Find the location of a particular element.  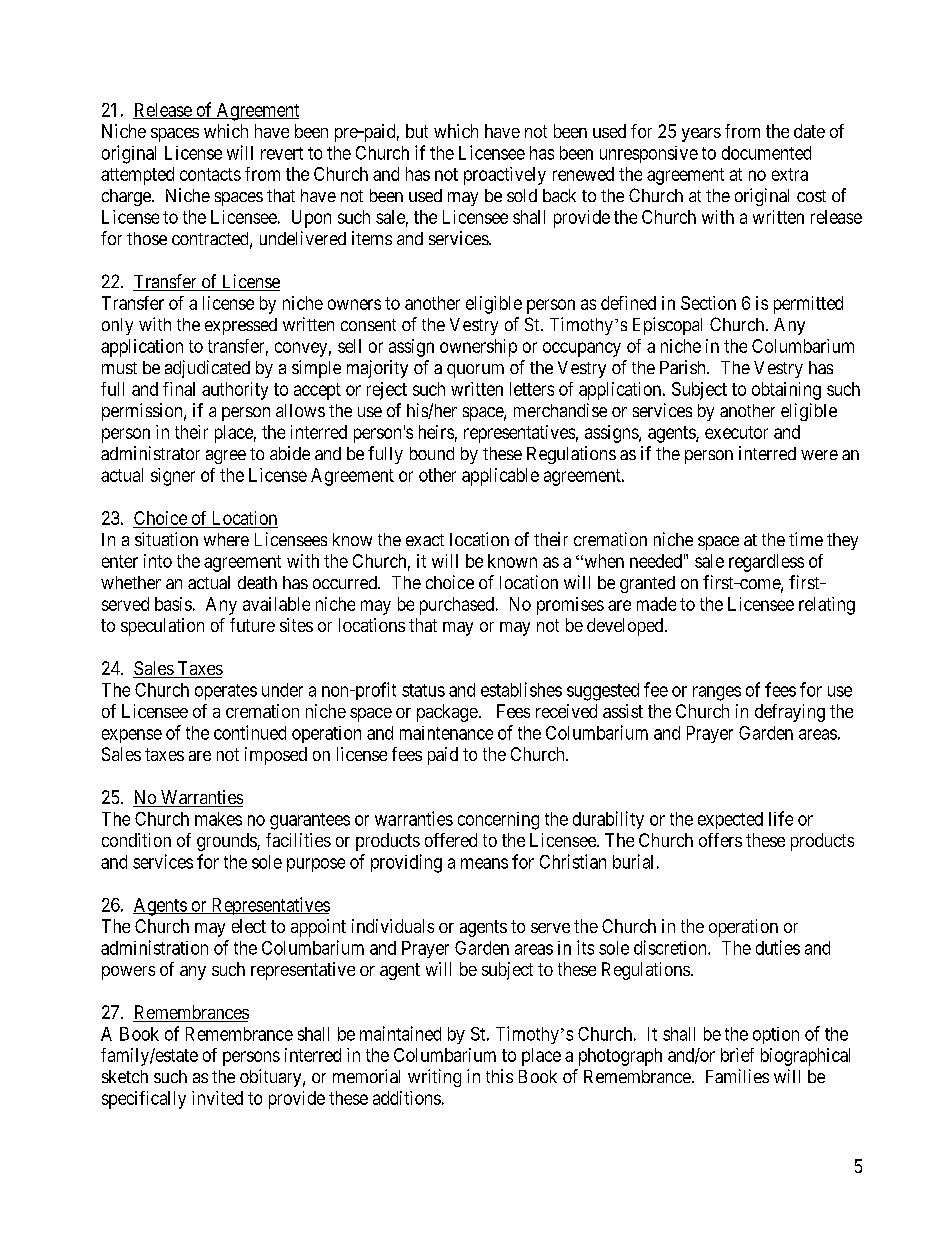

proactively is located at coordinates (505, 176).
